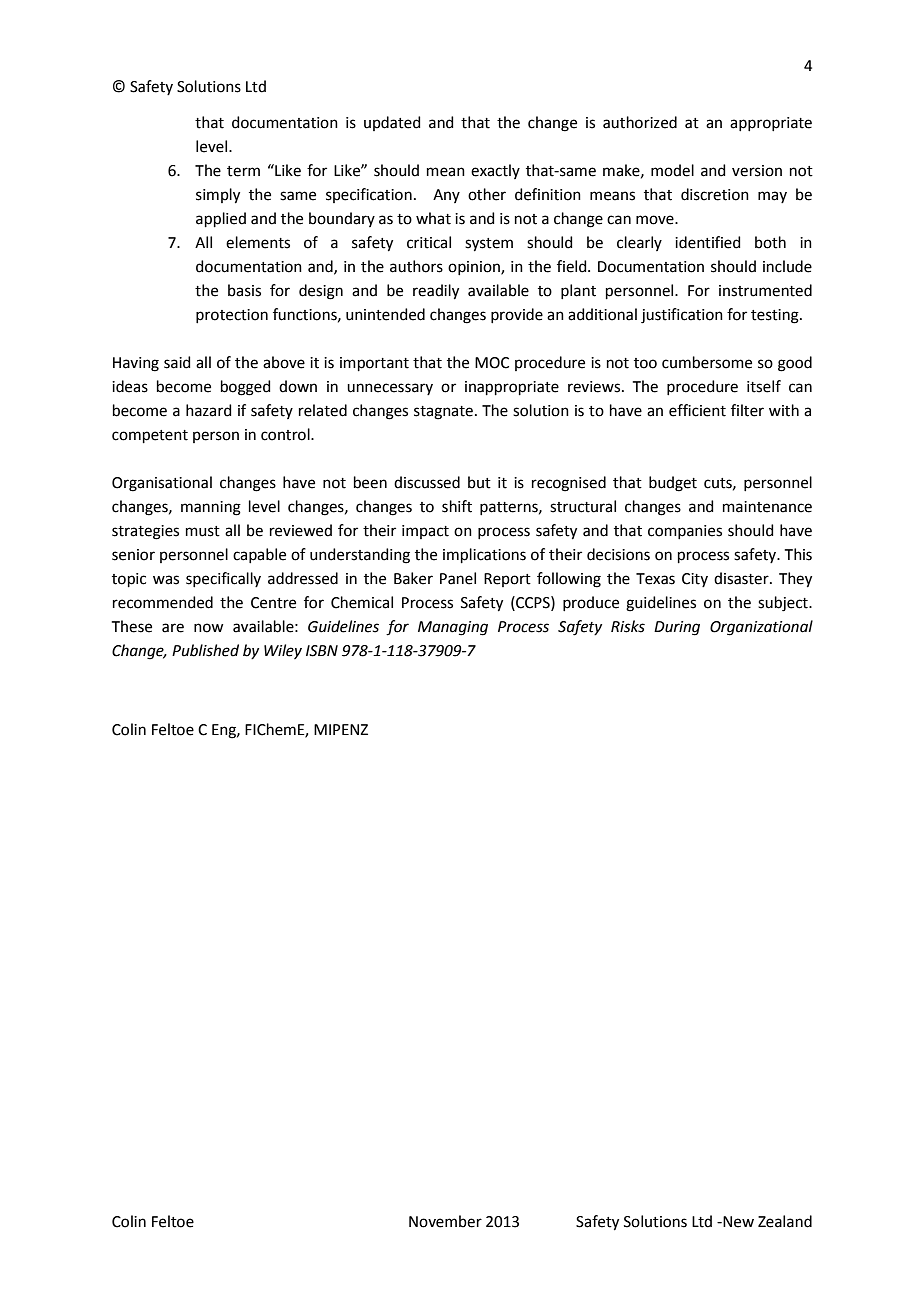 The width and height of the page is (924, 1308). What do you see at coordinates (211, 508) in the page?
I see `manning` at bounding box center [211, 508].
